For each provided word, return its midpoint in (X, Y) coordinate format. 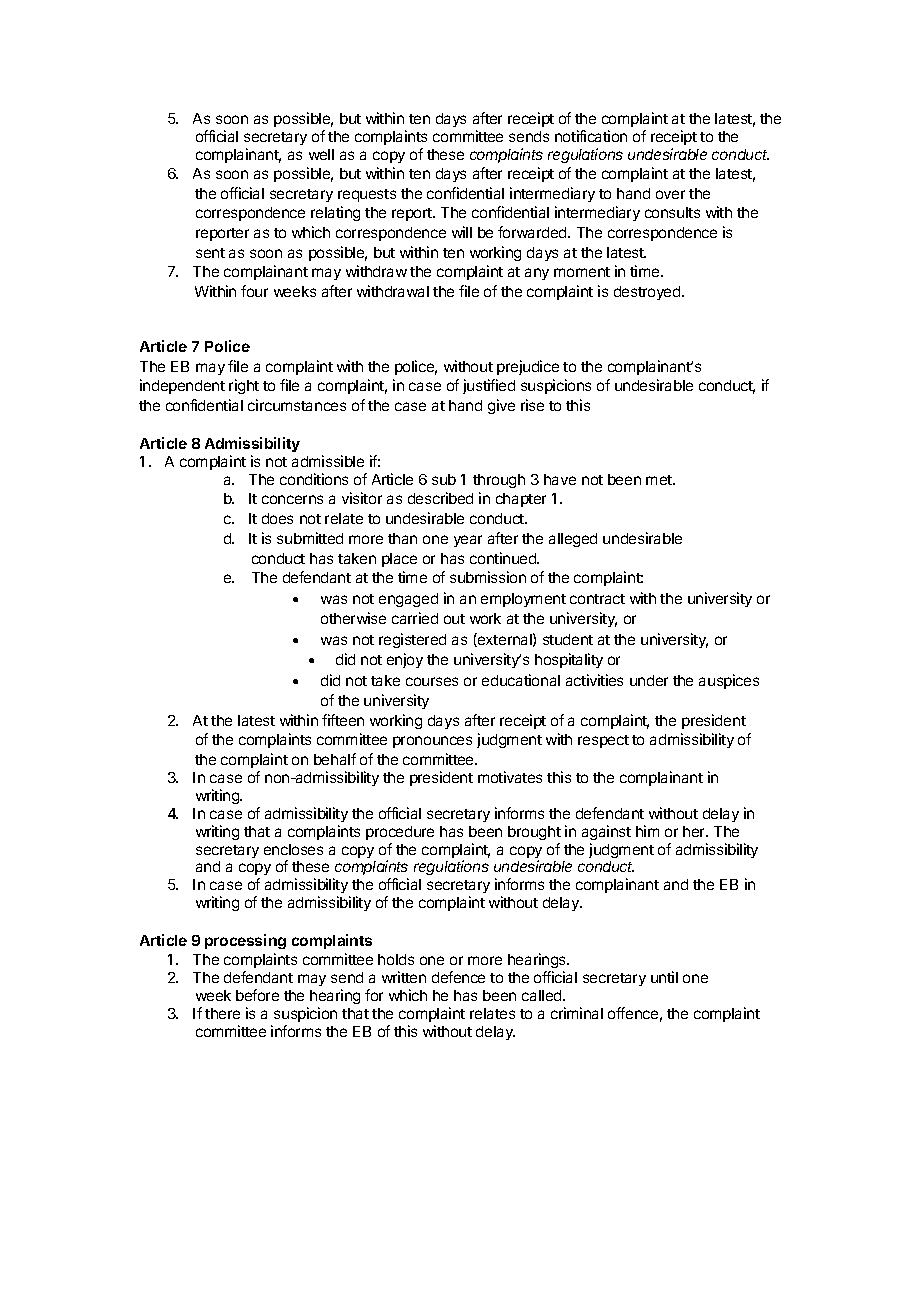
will (462, 232)
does (277, 518)
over (670, 194)
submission (488, 577)
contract (597, 599)
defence (458, 977)
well (321, 154)
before (257, 995)
